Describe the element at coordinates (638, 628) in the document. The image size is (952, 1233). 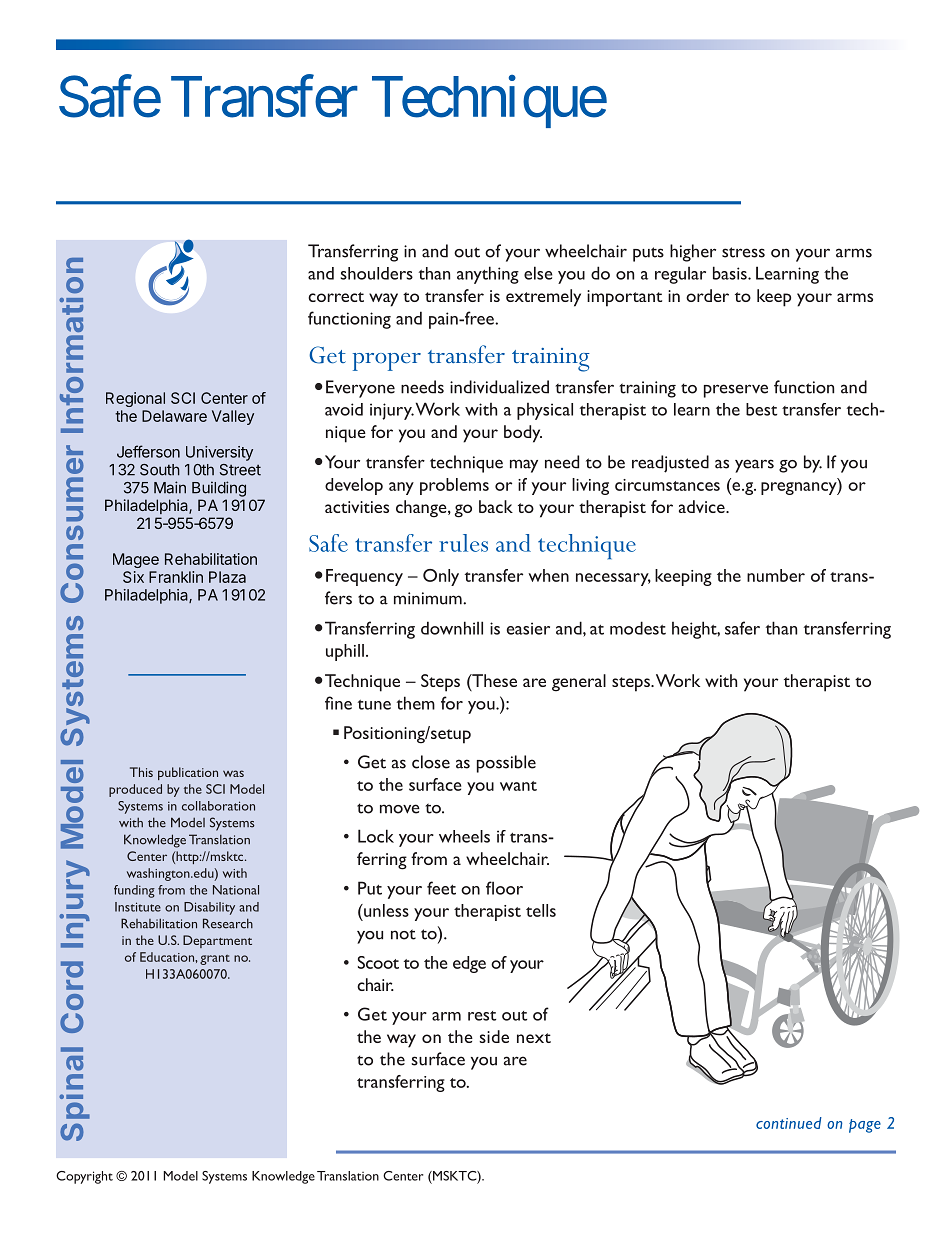
I see `modest` at that location.
